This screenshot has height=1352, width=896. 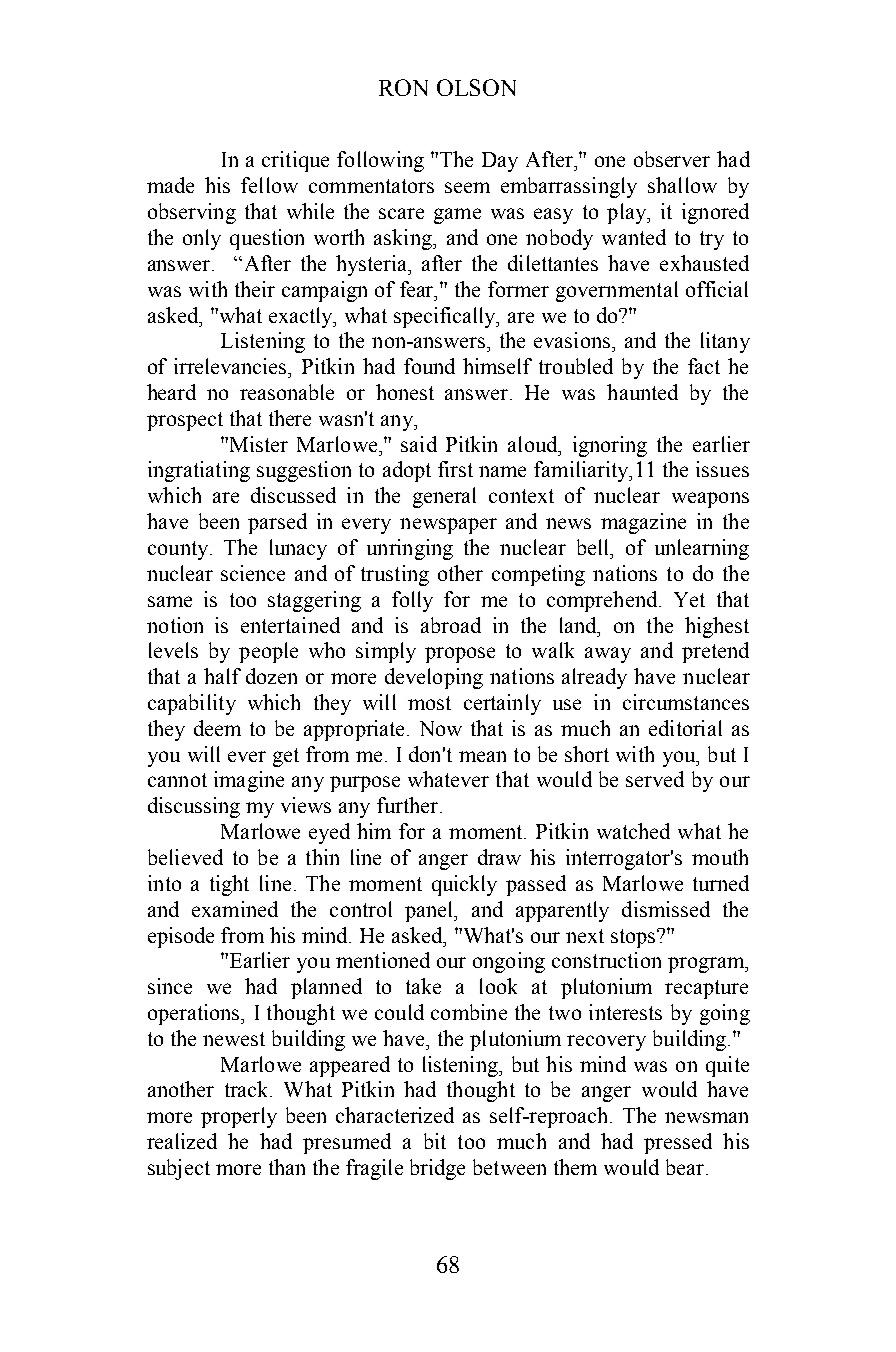 What do you see at coordinates (678, 1143) in the screenshot?
I see `pressed` at bounding box center [678, 1143].
